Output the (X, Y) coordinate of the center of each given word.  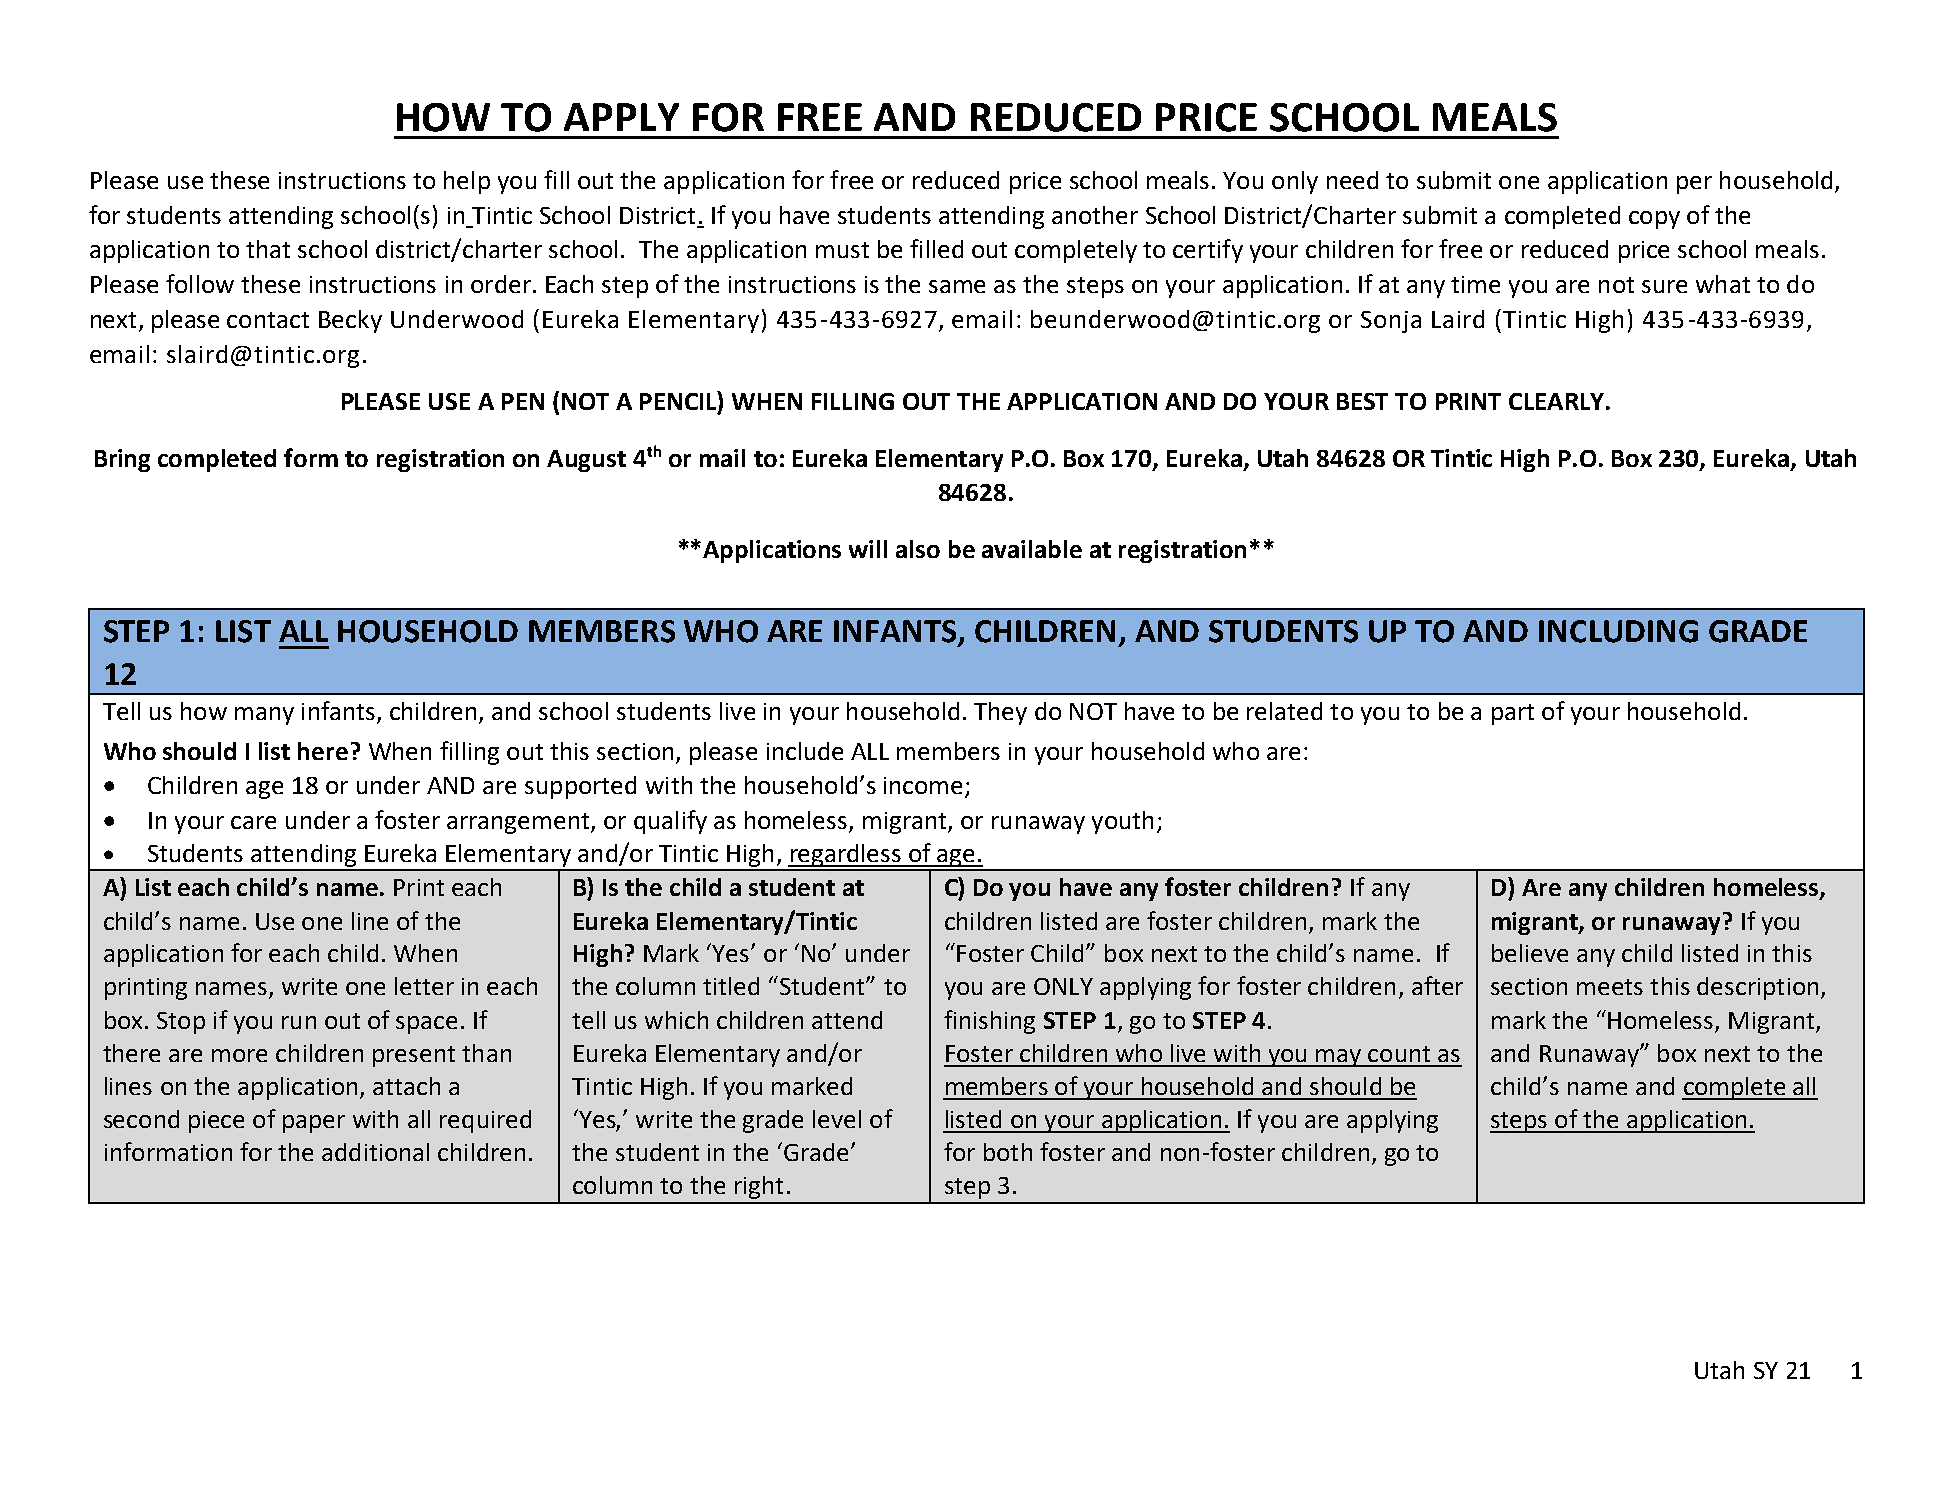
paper (314, 1124)
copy (1654, 220)
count (1399, 1054)
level (837, 1119)
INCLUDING (1618, 631)
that (268, 249)
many (264, 716)
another (1095, 215)
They (1000, 713)
